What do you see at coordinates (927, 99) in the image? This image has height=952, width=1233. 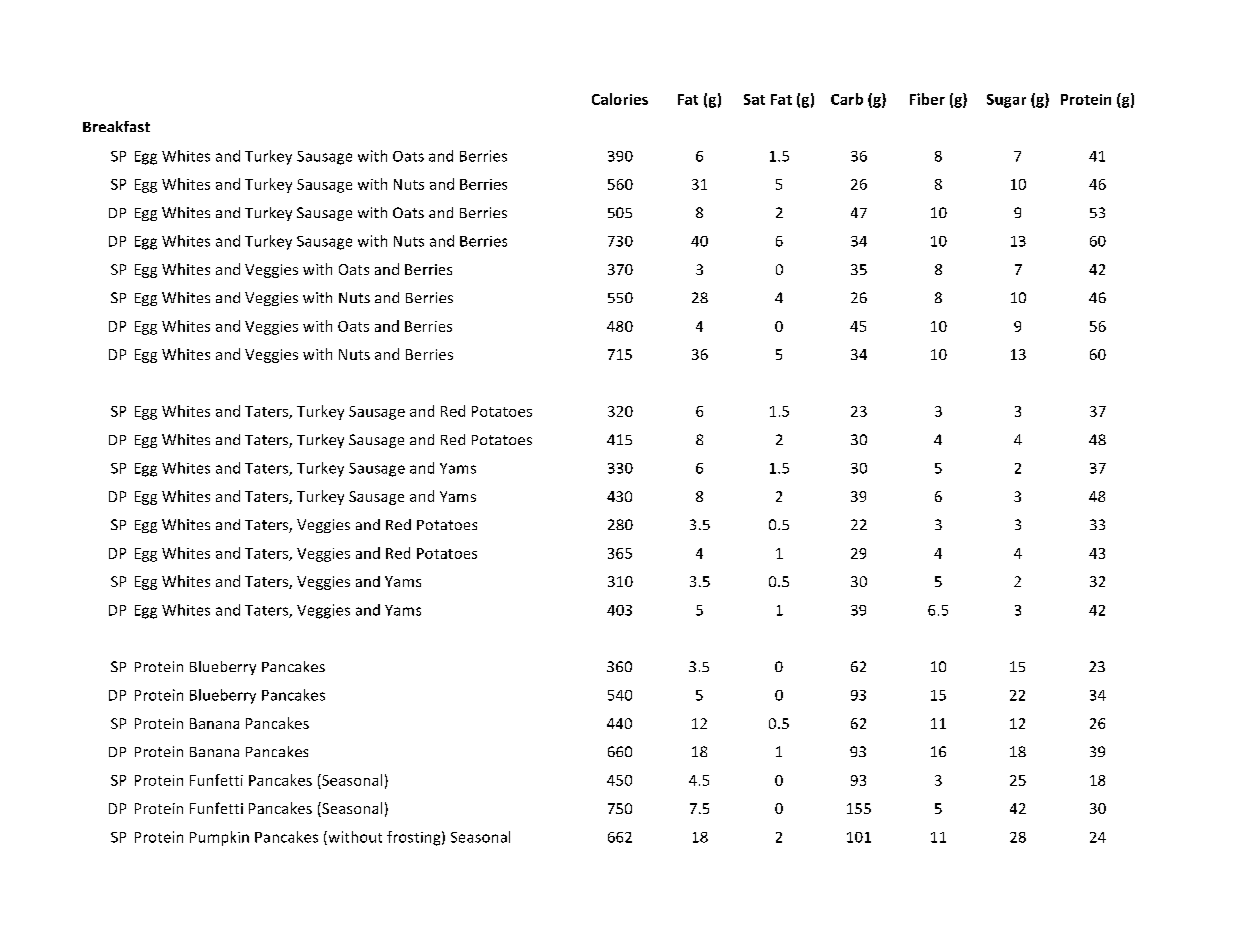 I see `Fiber` at bounding box center [927, 99].
